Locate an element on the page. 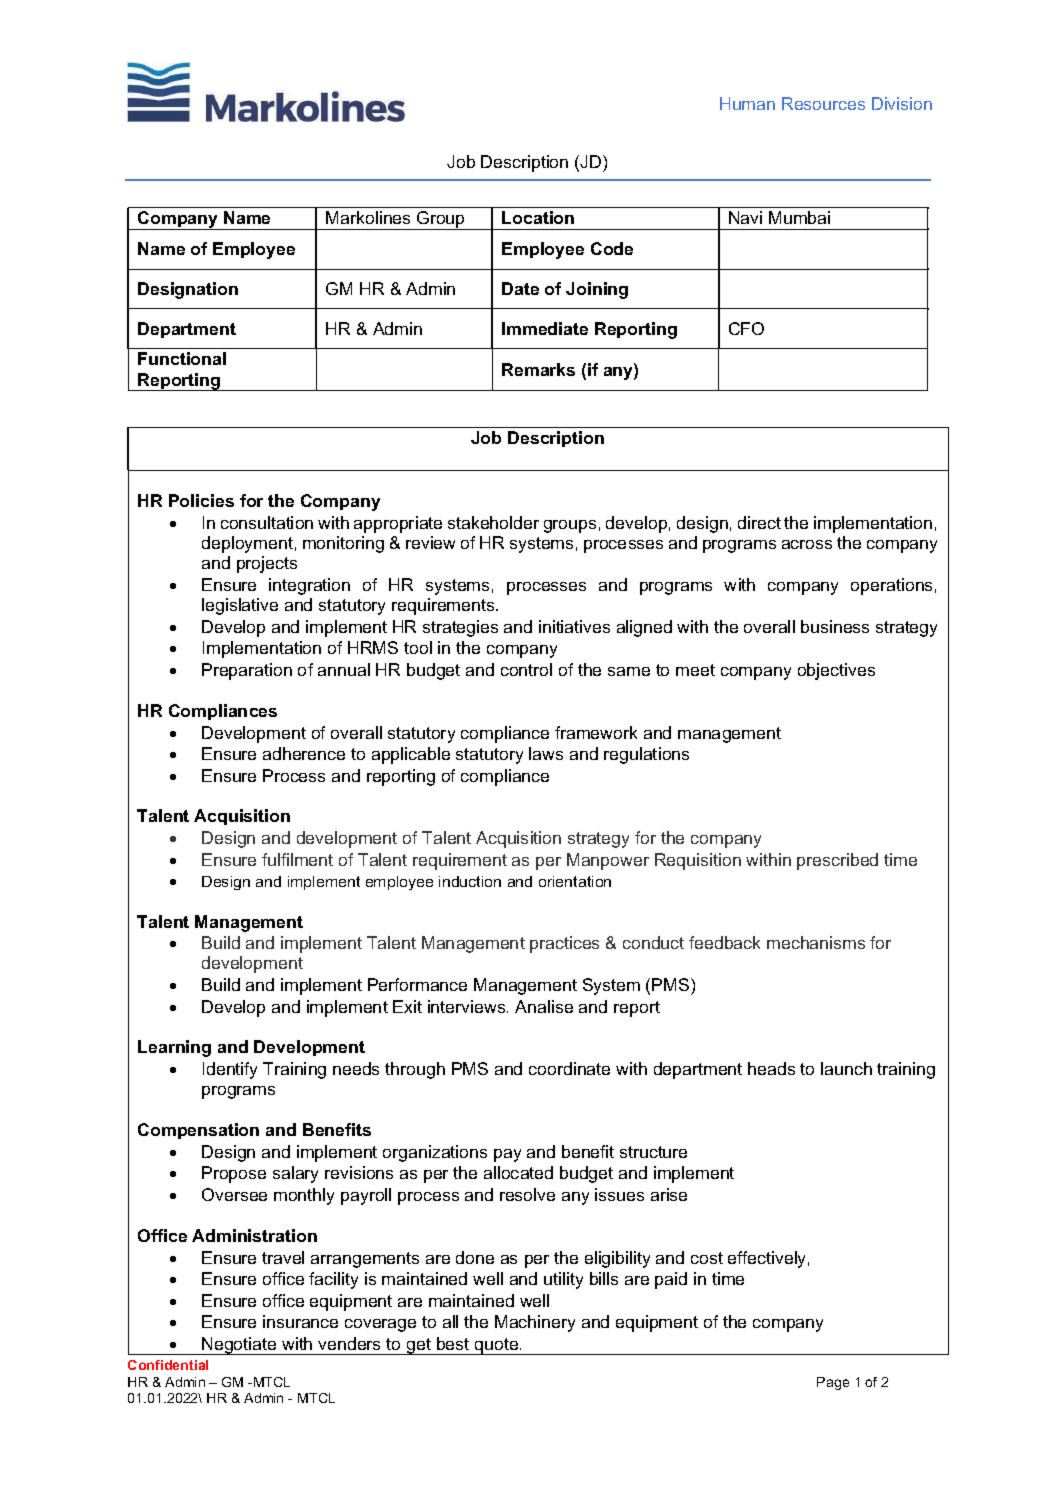 Image resolution: width=1056 pixels, height=1493 pixels. launch is located at coordinates (846, 1068).
